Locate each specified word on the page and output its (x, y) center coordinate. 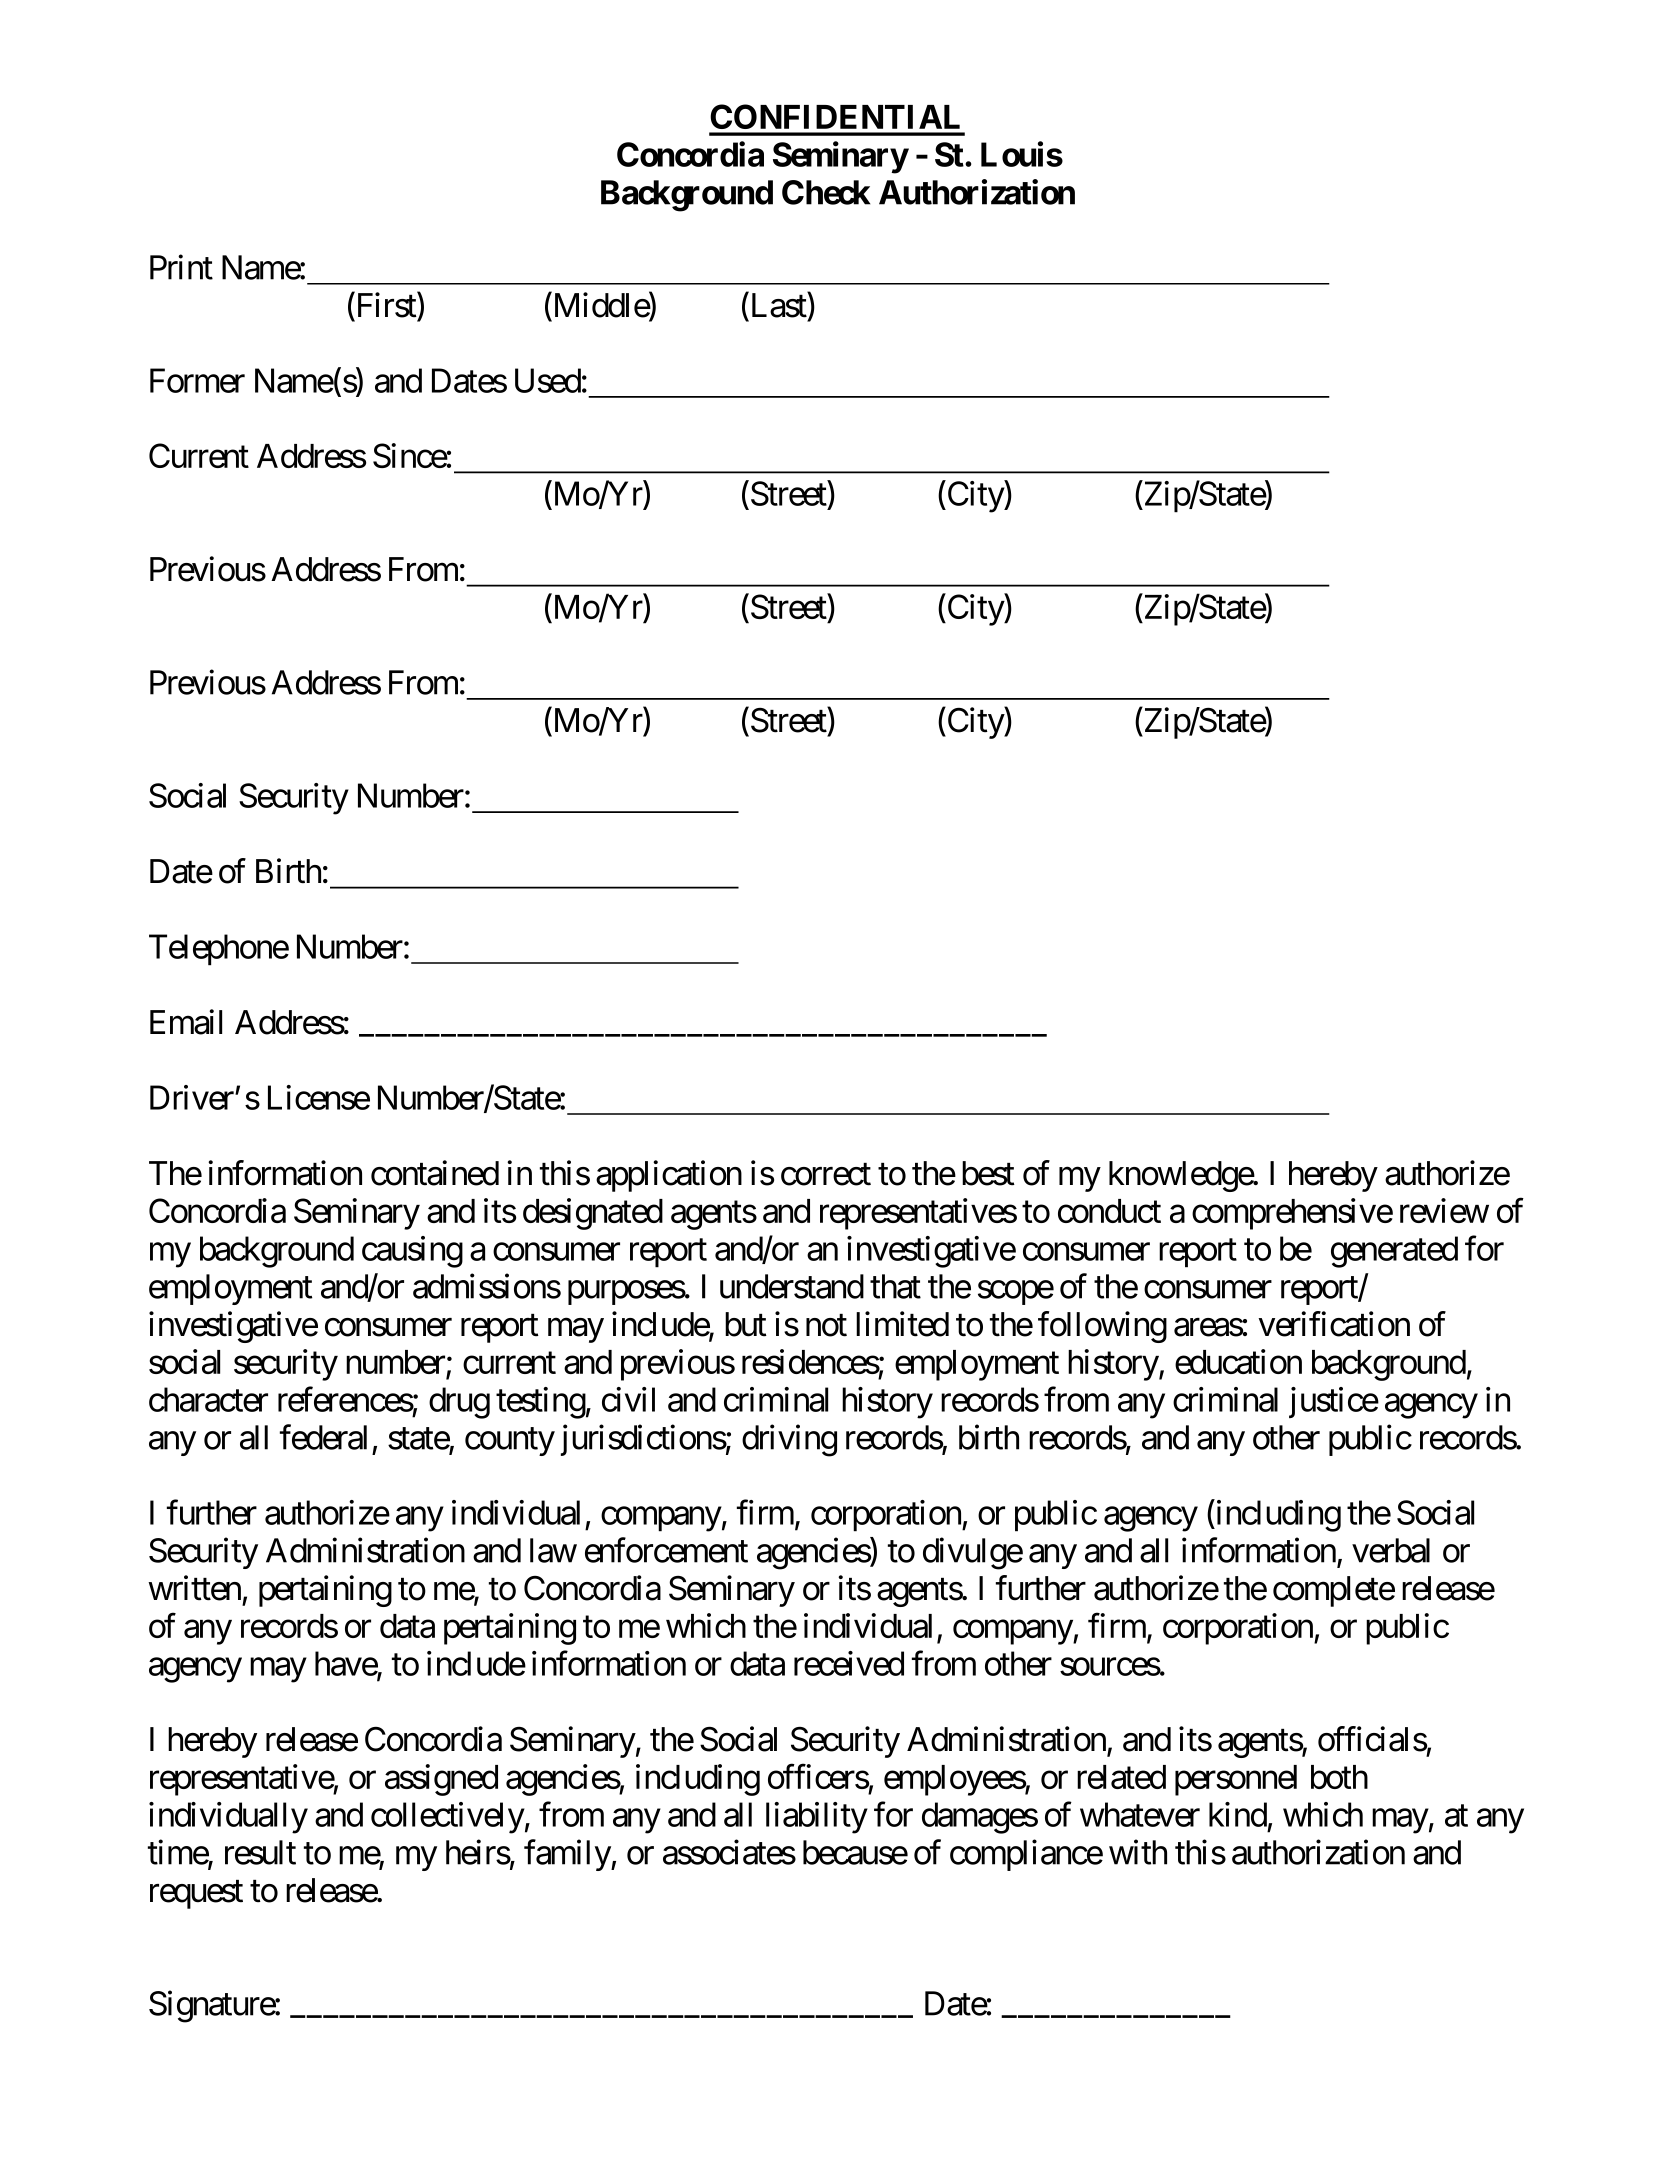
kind (1238, 1814)
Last (779, 305)
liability (817, 1818)
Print (181, 267)
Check (826, 192)
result (260, 1852)
